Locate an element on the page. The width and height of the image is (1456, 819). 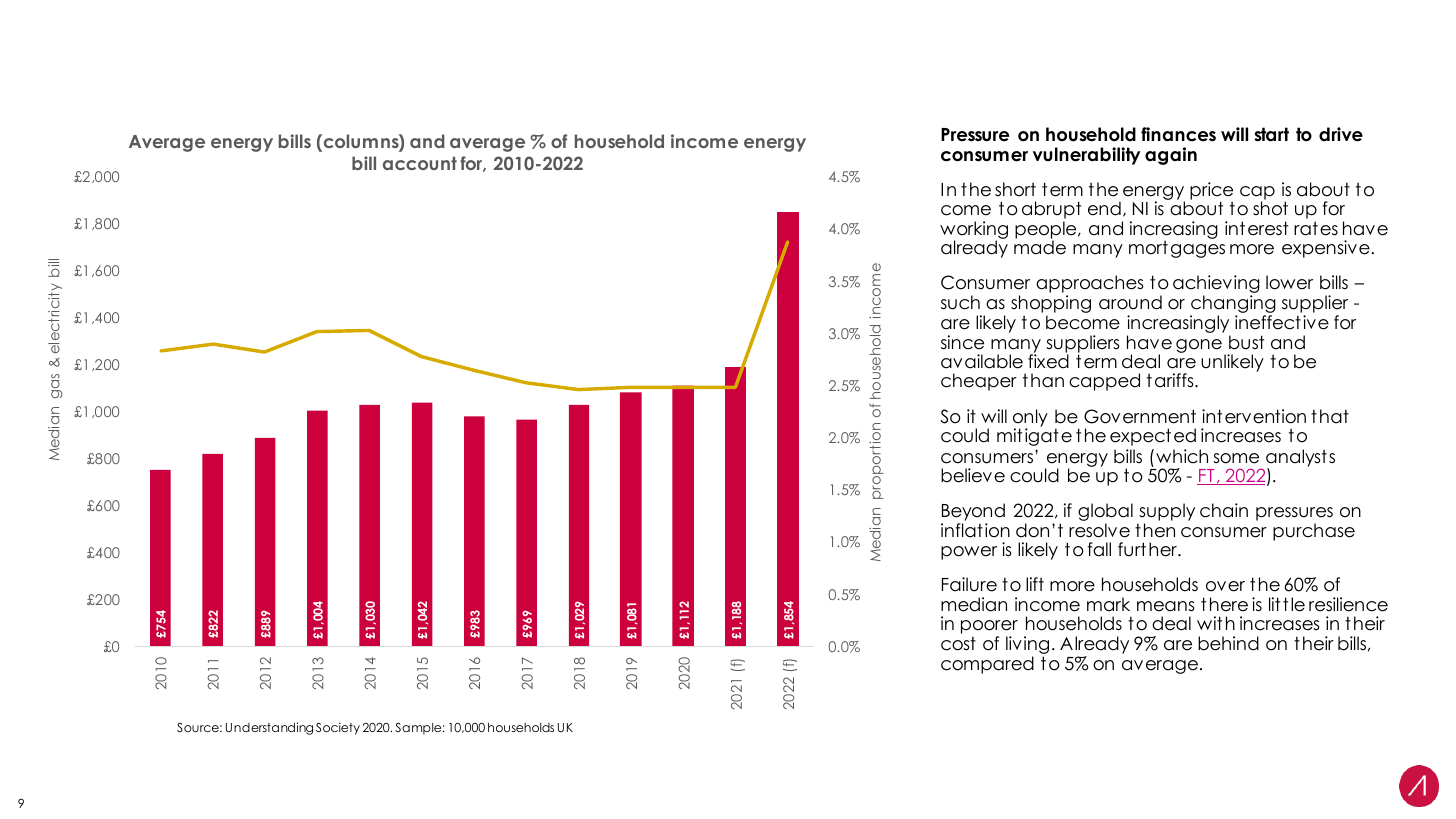
power is located at coordinates (969, 553).
